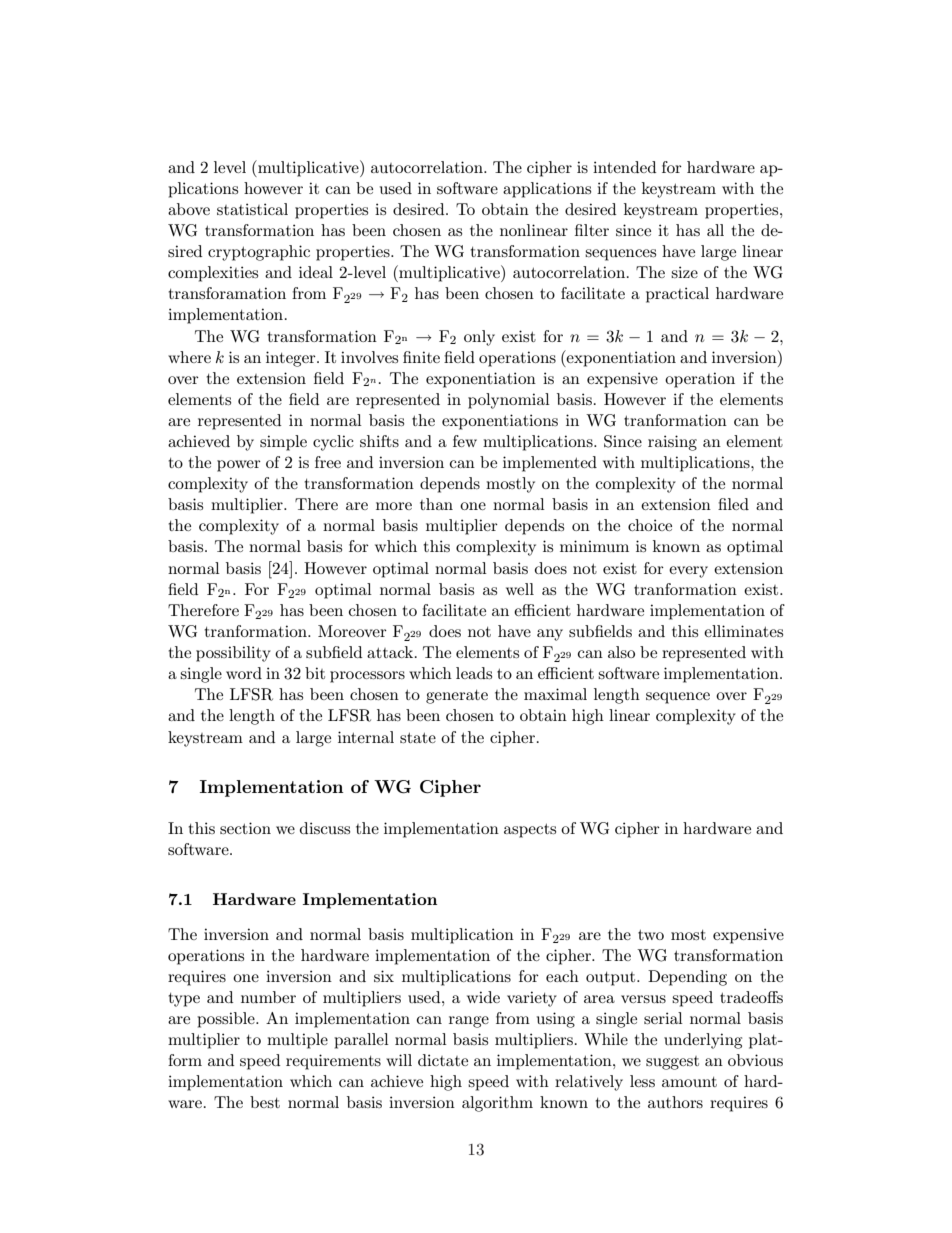 This screenshot has width=952, height=1233. Describe the element at coordinates (530, 830) in the screenshot. I see `aspects` at that location.
